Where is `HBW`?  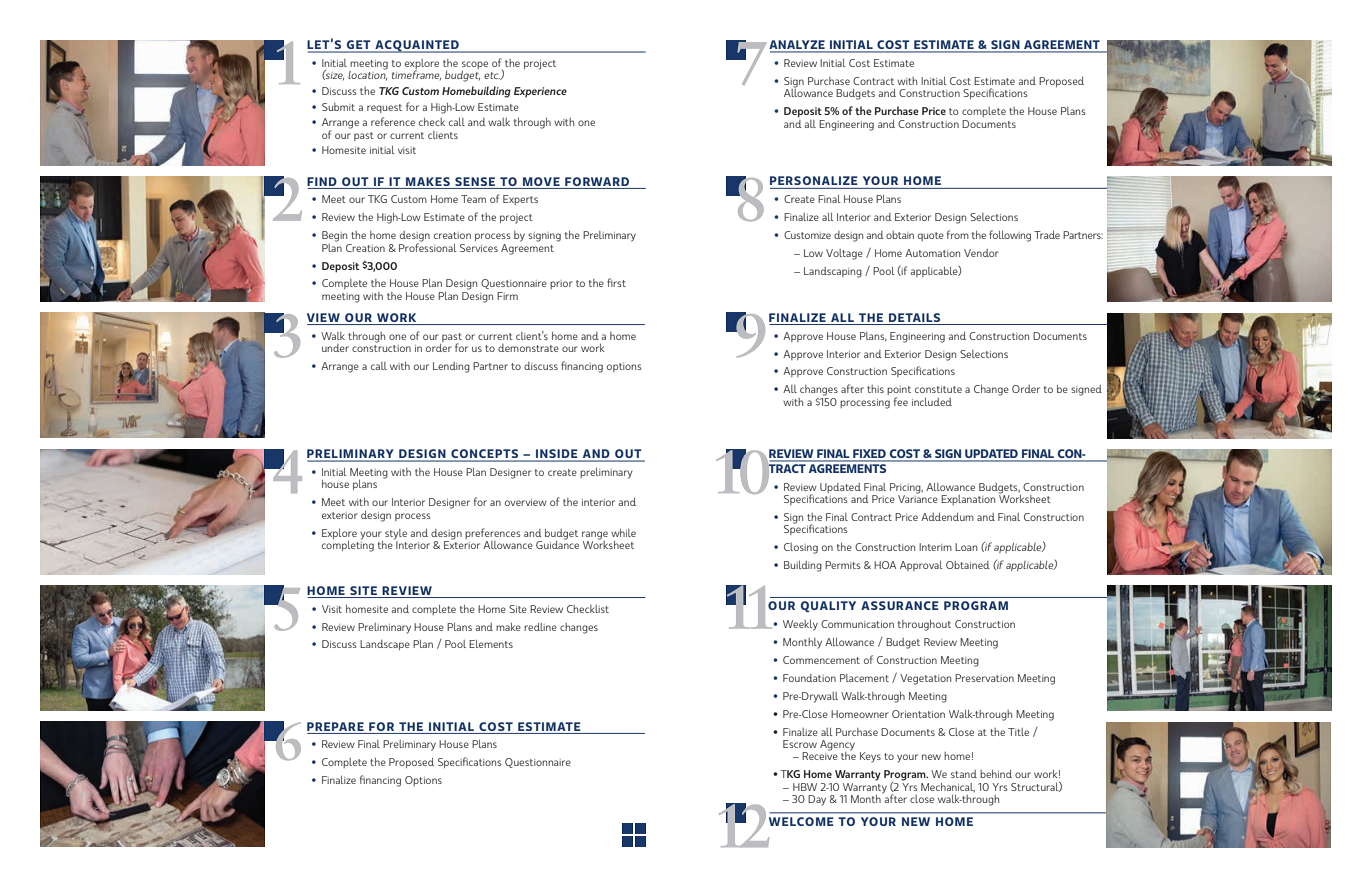
HBW is located at coordinates (805, 787).
